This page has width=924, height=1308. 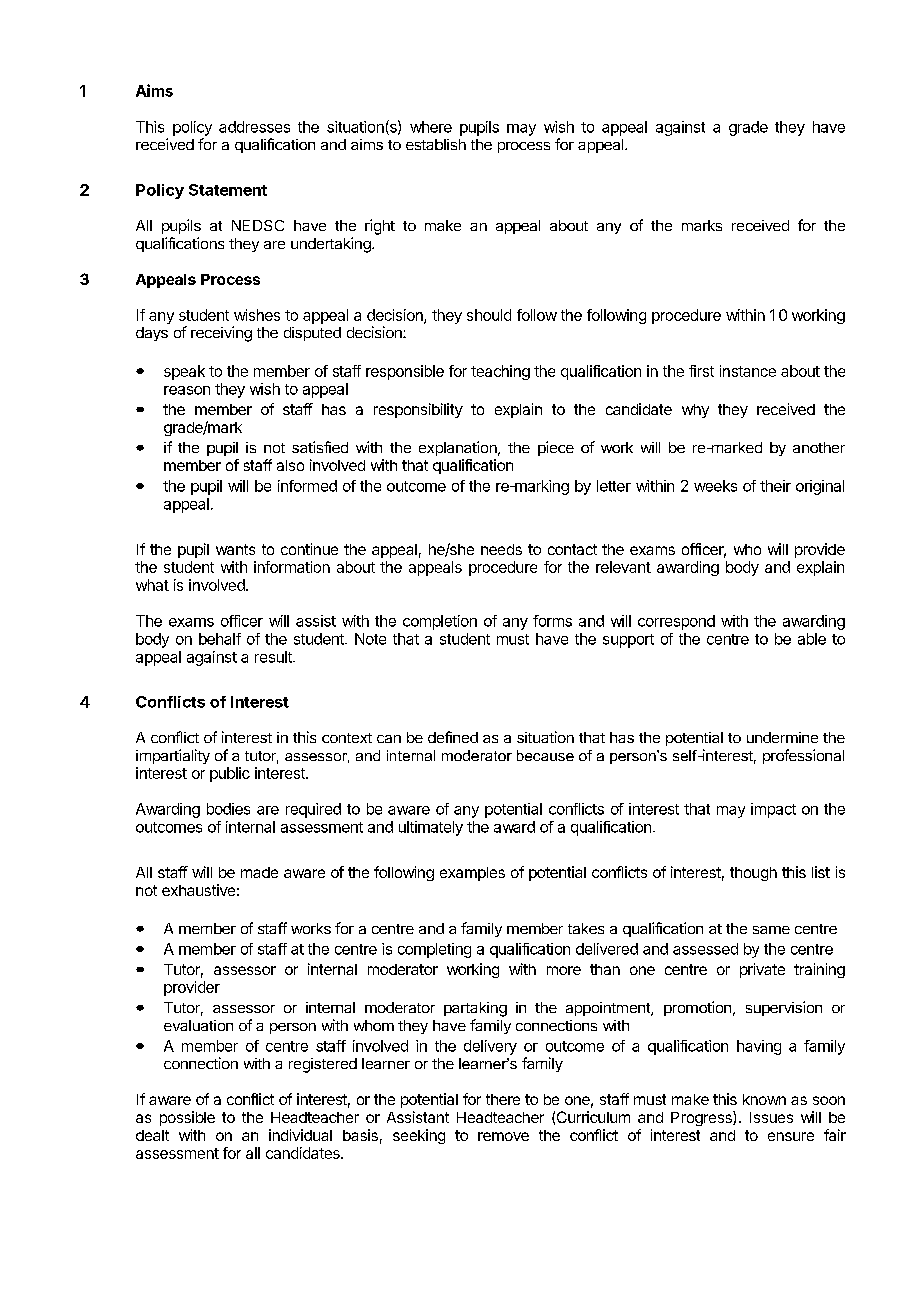 What do you see at coordinates (436, 144) in the page?
I see `establish` at bounding box center [436, 144].
